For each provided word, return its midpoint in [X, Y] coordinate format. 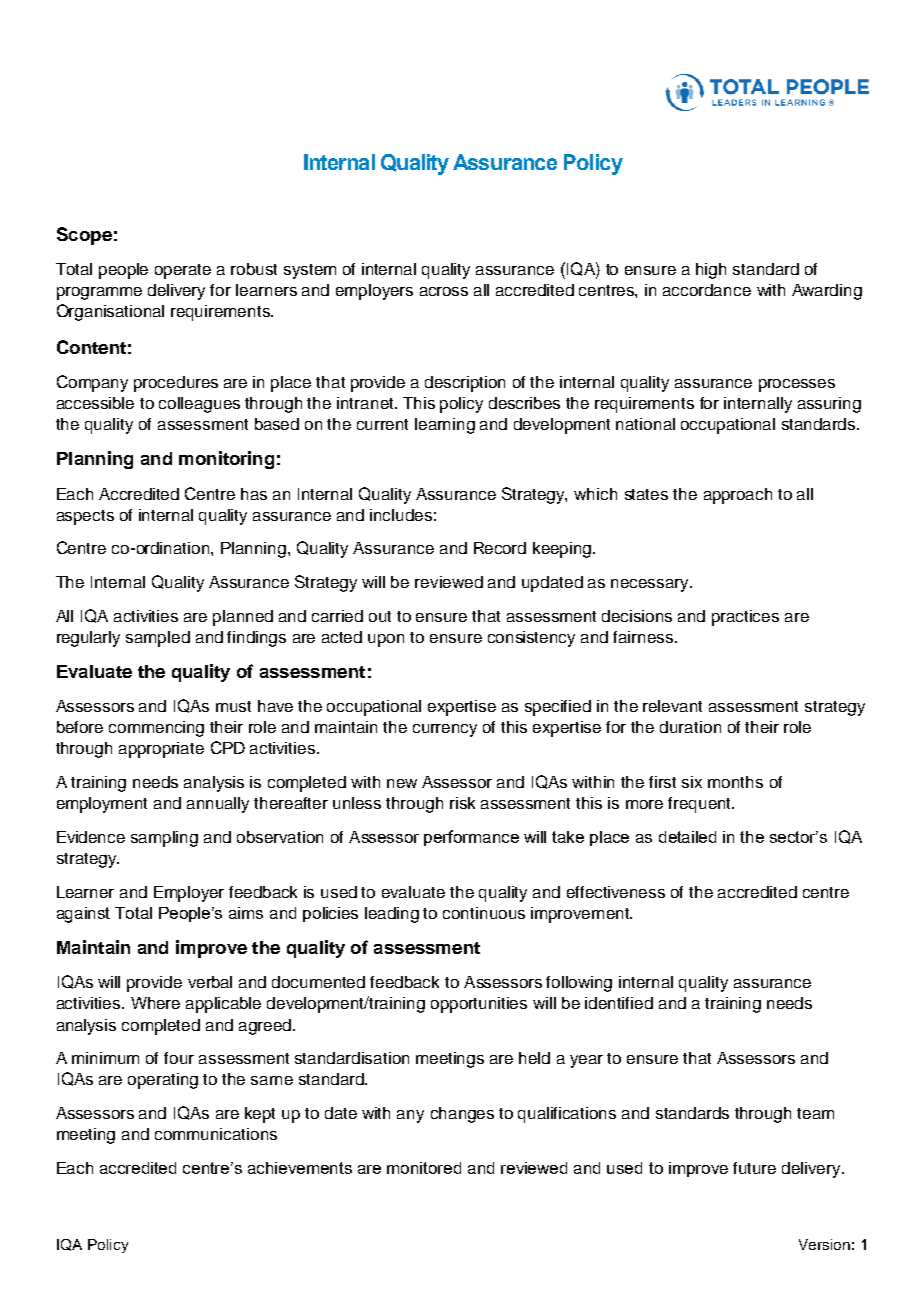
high [711, 271]
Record [500, 548]
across [444, 291]
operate [183, 271]
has [254, 494]
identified [619, 1003]
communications [216, 1134]
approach [738, 496]
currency [445, 730]
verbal [210, 982]
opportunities [479, 1005]
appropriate [161, 750]
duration [690, 727]
